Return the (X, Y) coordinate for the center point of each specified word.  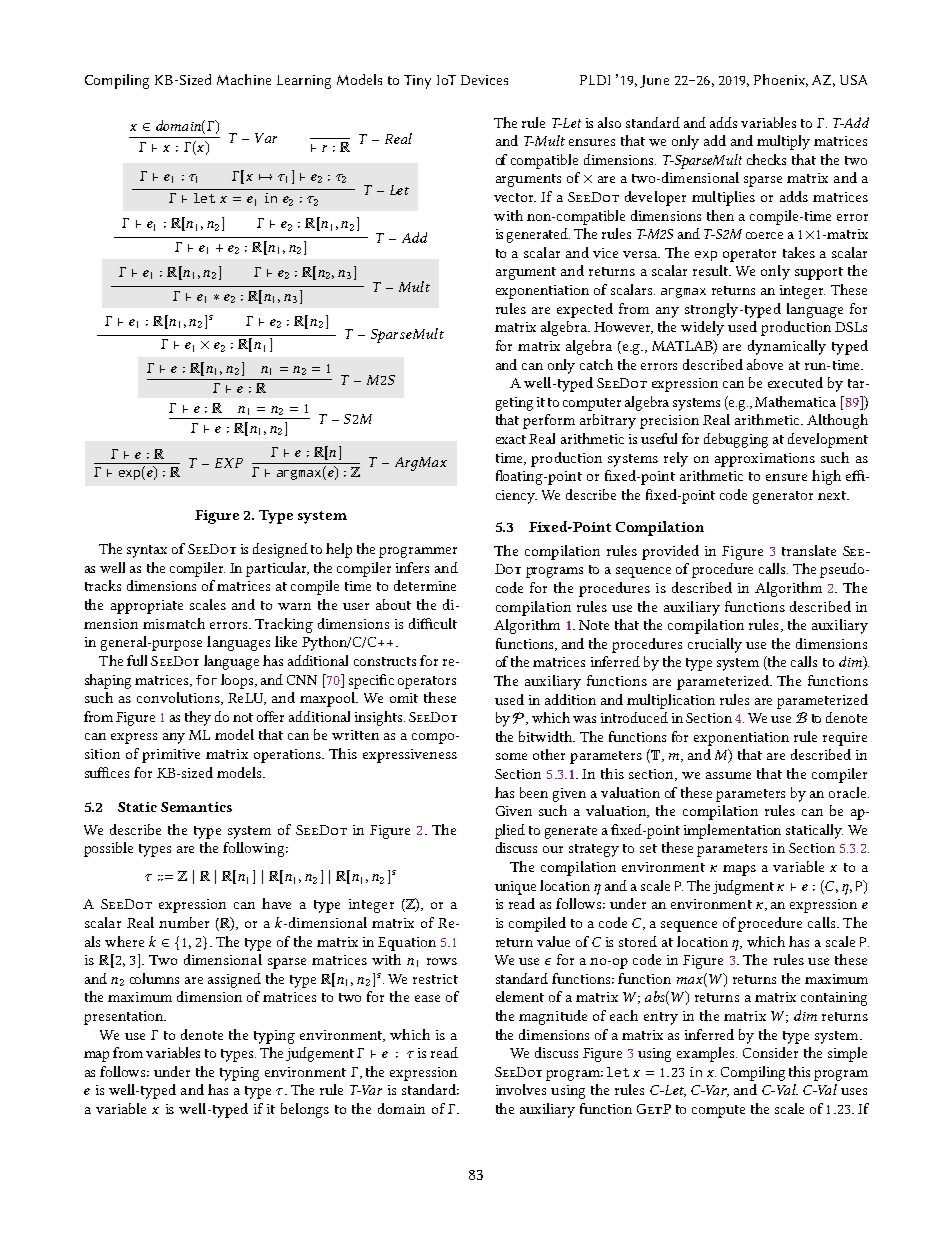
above (765, 364)
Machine (244, 79)
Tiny (417, 82)
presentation (125, 1018)
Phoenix (781, 80)
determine (425, 585)
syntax (147, 551)
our (553, 849)
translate (809, 550)
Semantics (196, 807)
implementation (732, 831)
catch (596, 364)
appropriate (147, 607)
